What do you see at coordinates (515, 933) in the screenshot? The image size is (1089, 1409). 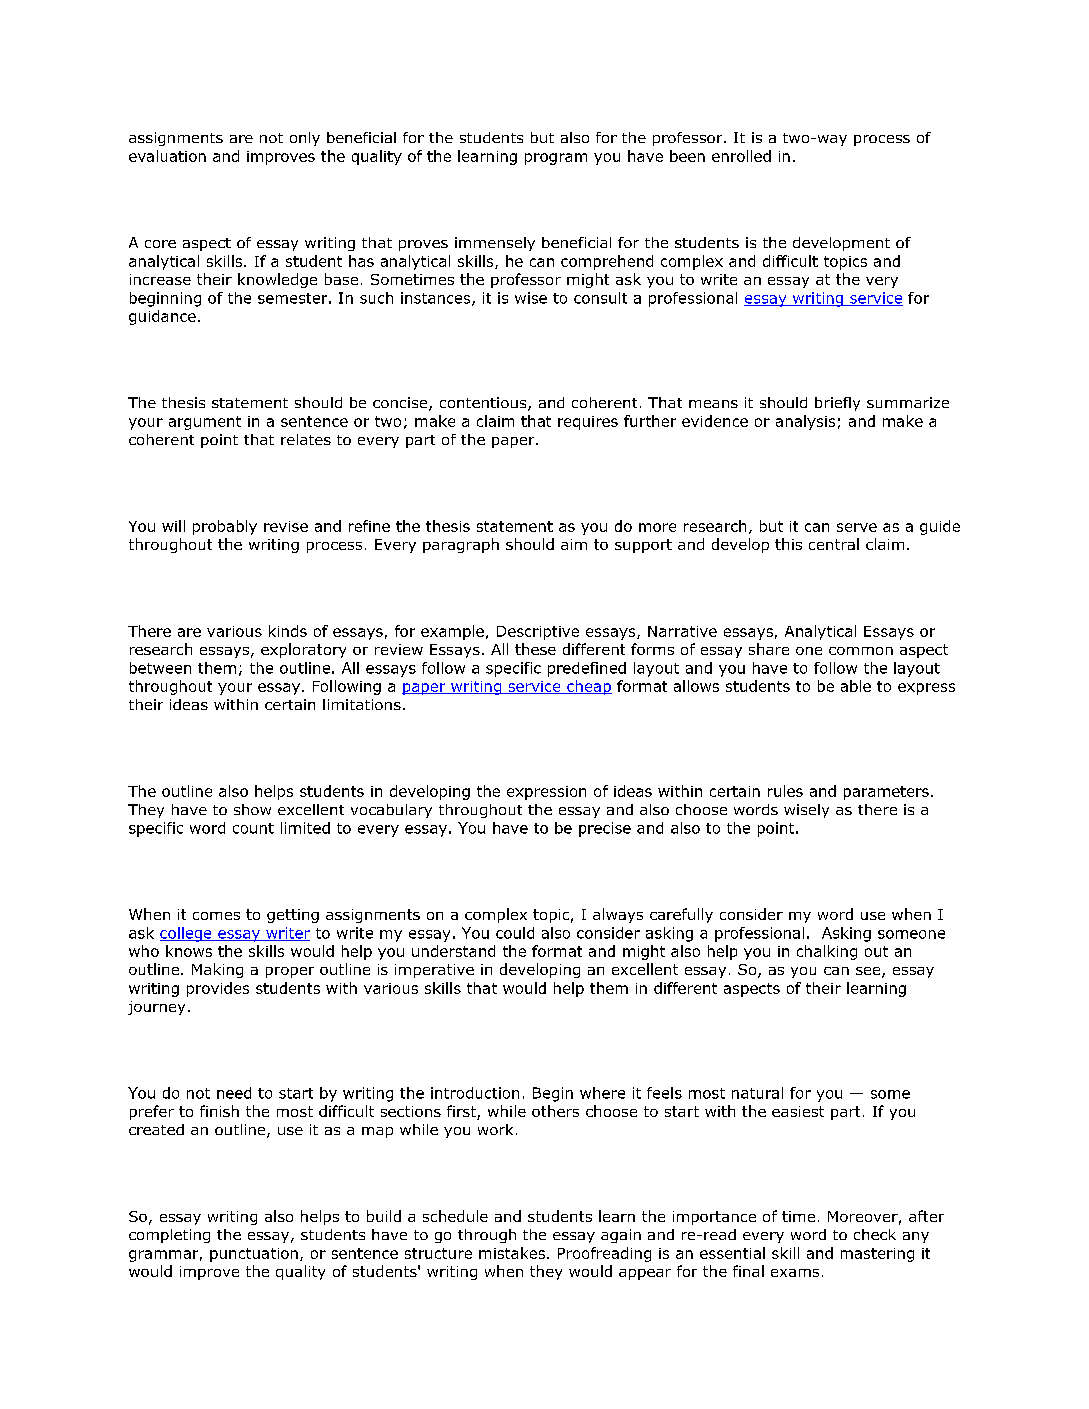 I see `could` at bounding box center [515, 933].
